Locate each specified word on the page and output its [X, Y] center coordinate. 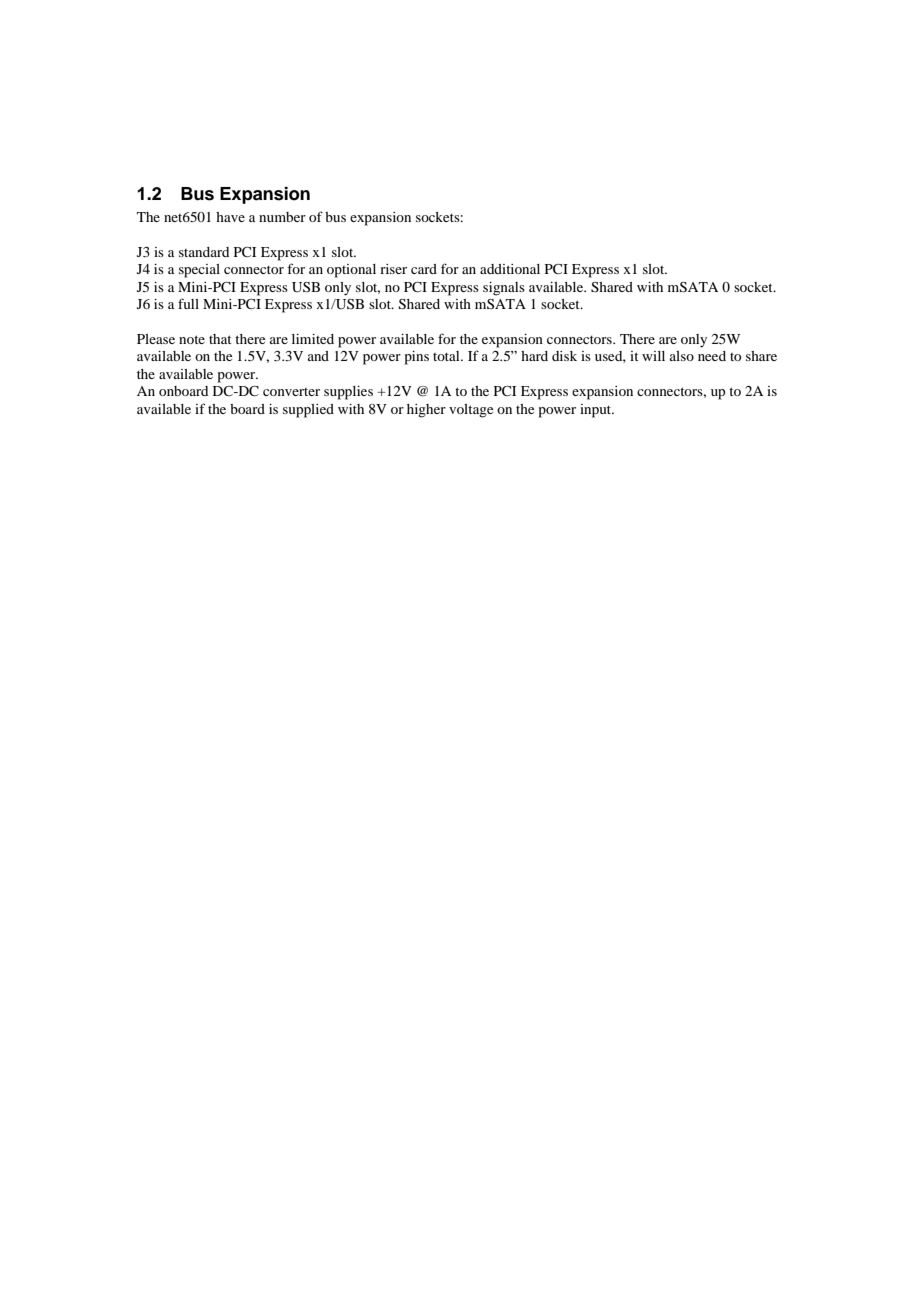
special [199, 271]
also [682, 356]
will [653, 356]
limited [313, 339]
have [230, 217]
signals [504, 289]
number [282, 217]
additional [510, 269]
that [220, 339]
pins [417, 358]
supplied [308, 411]
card [424, 269]
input [597, 411]
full [188, 303]
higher [426, 411]
